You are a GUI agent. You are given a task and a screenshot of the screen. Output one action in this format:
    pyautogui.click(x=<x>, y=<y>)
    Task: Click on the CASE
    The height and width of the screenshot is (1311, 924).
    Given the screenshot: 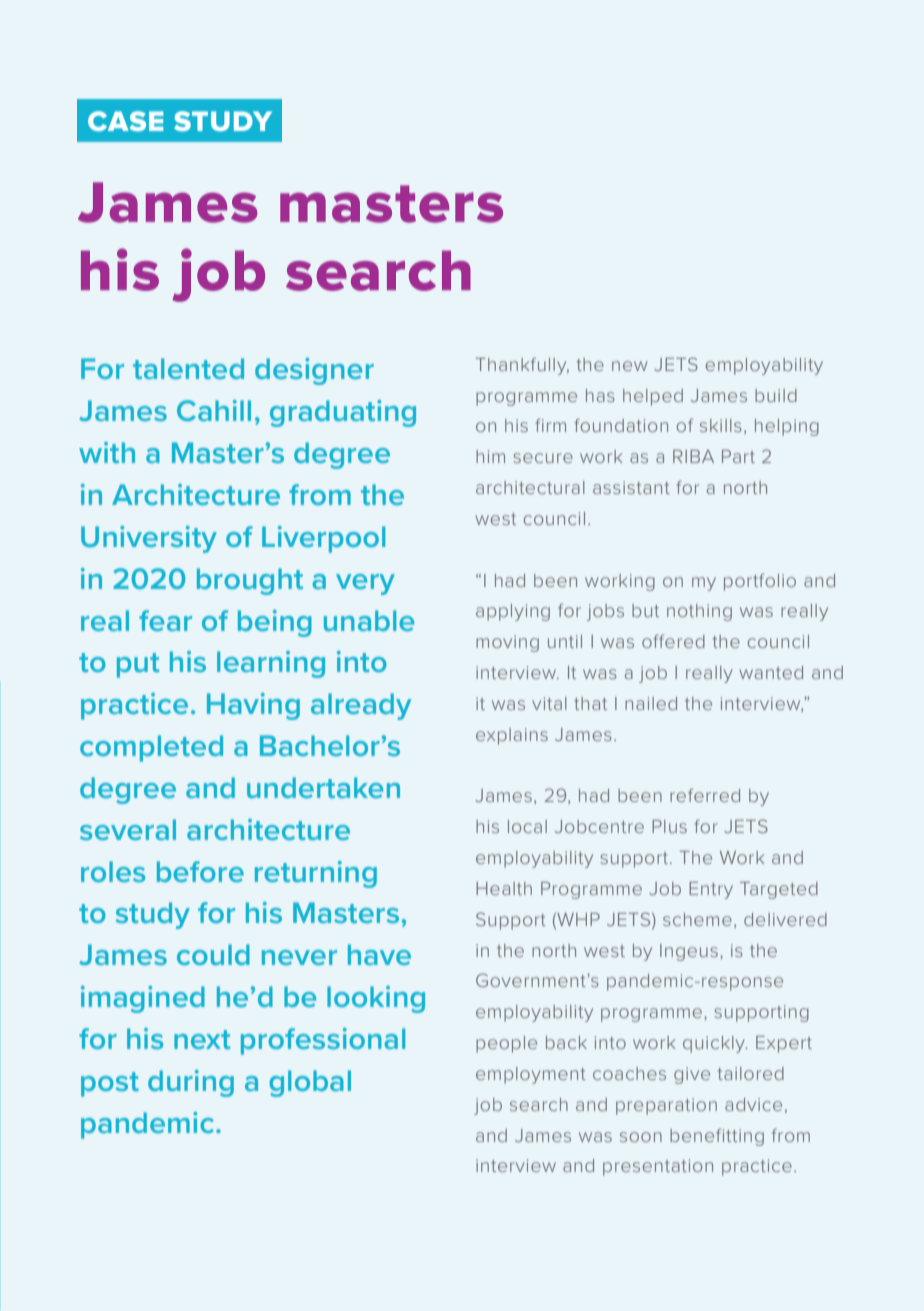 What is the action you would take?
    pyautogui.click(x=126, y=121)
